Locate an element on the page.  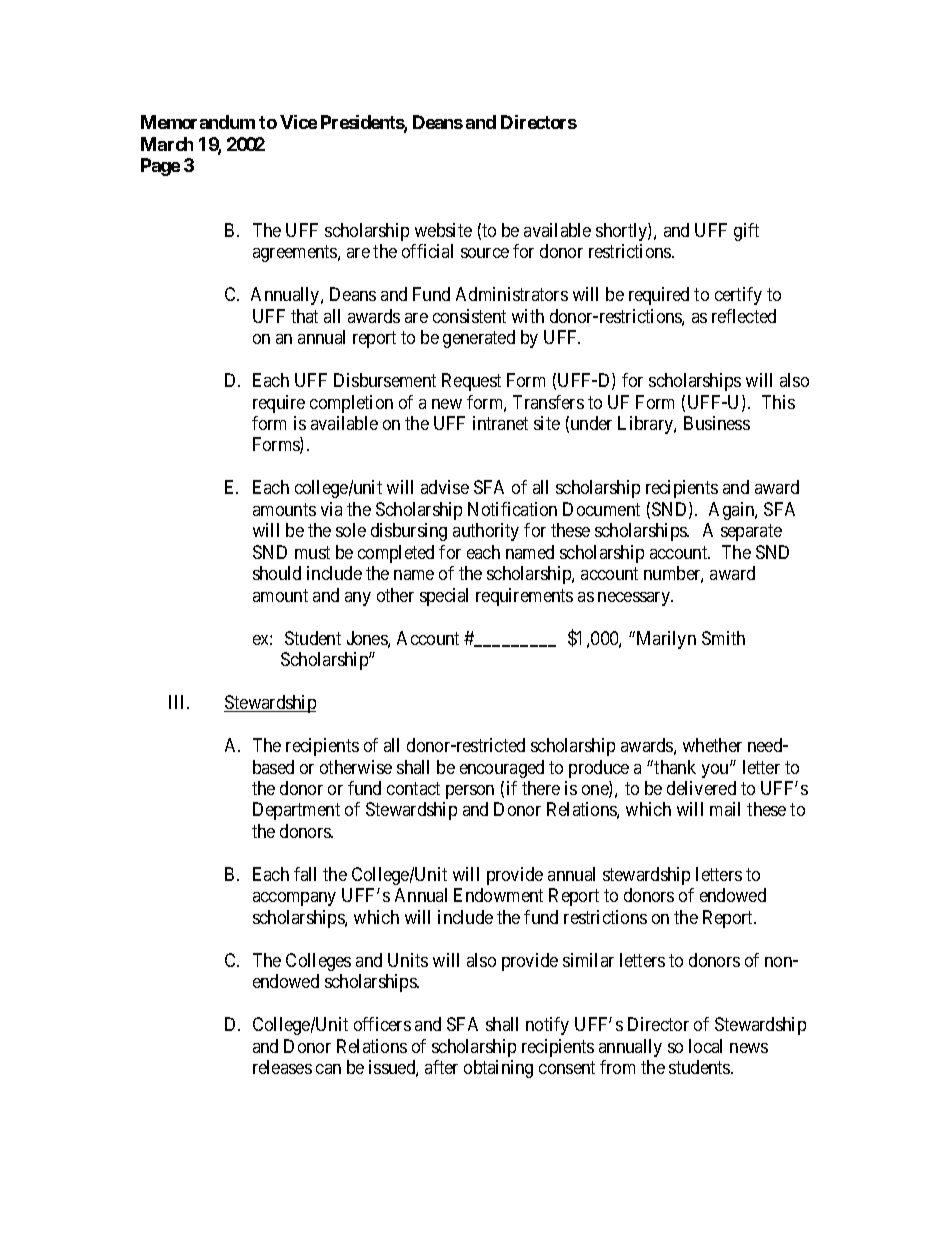
releases is located at coordinates (282, 1067).
